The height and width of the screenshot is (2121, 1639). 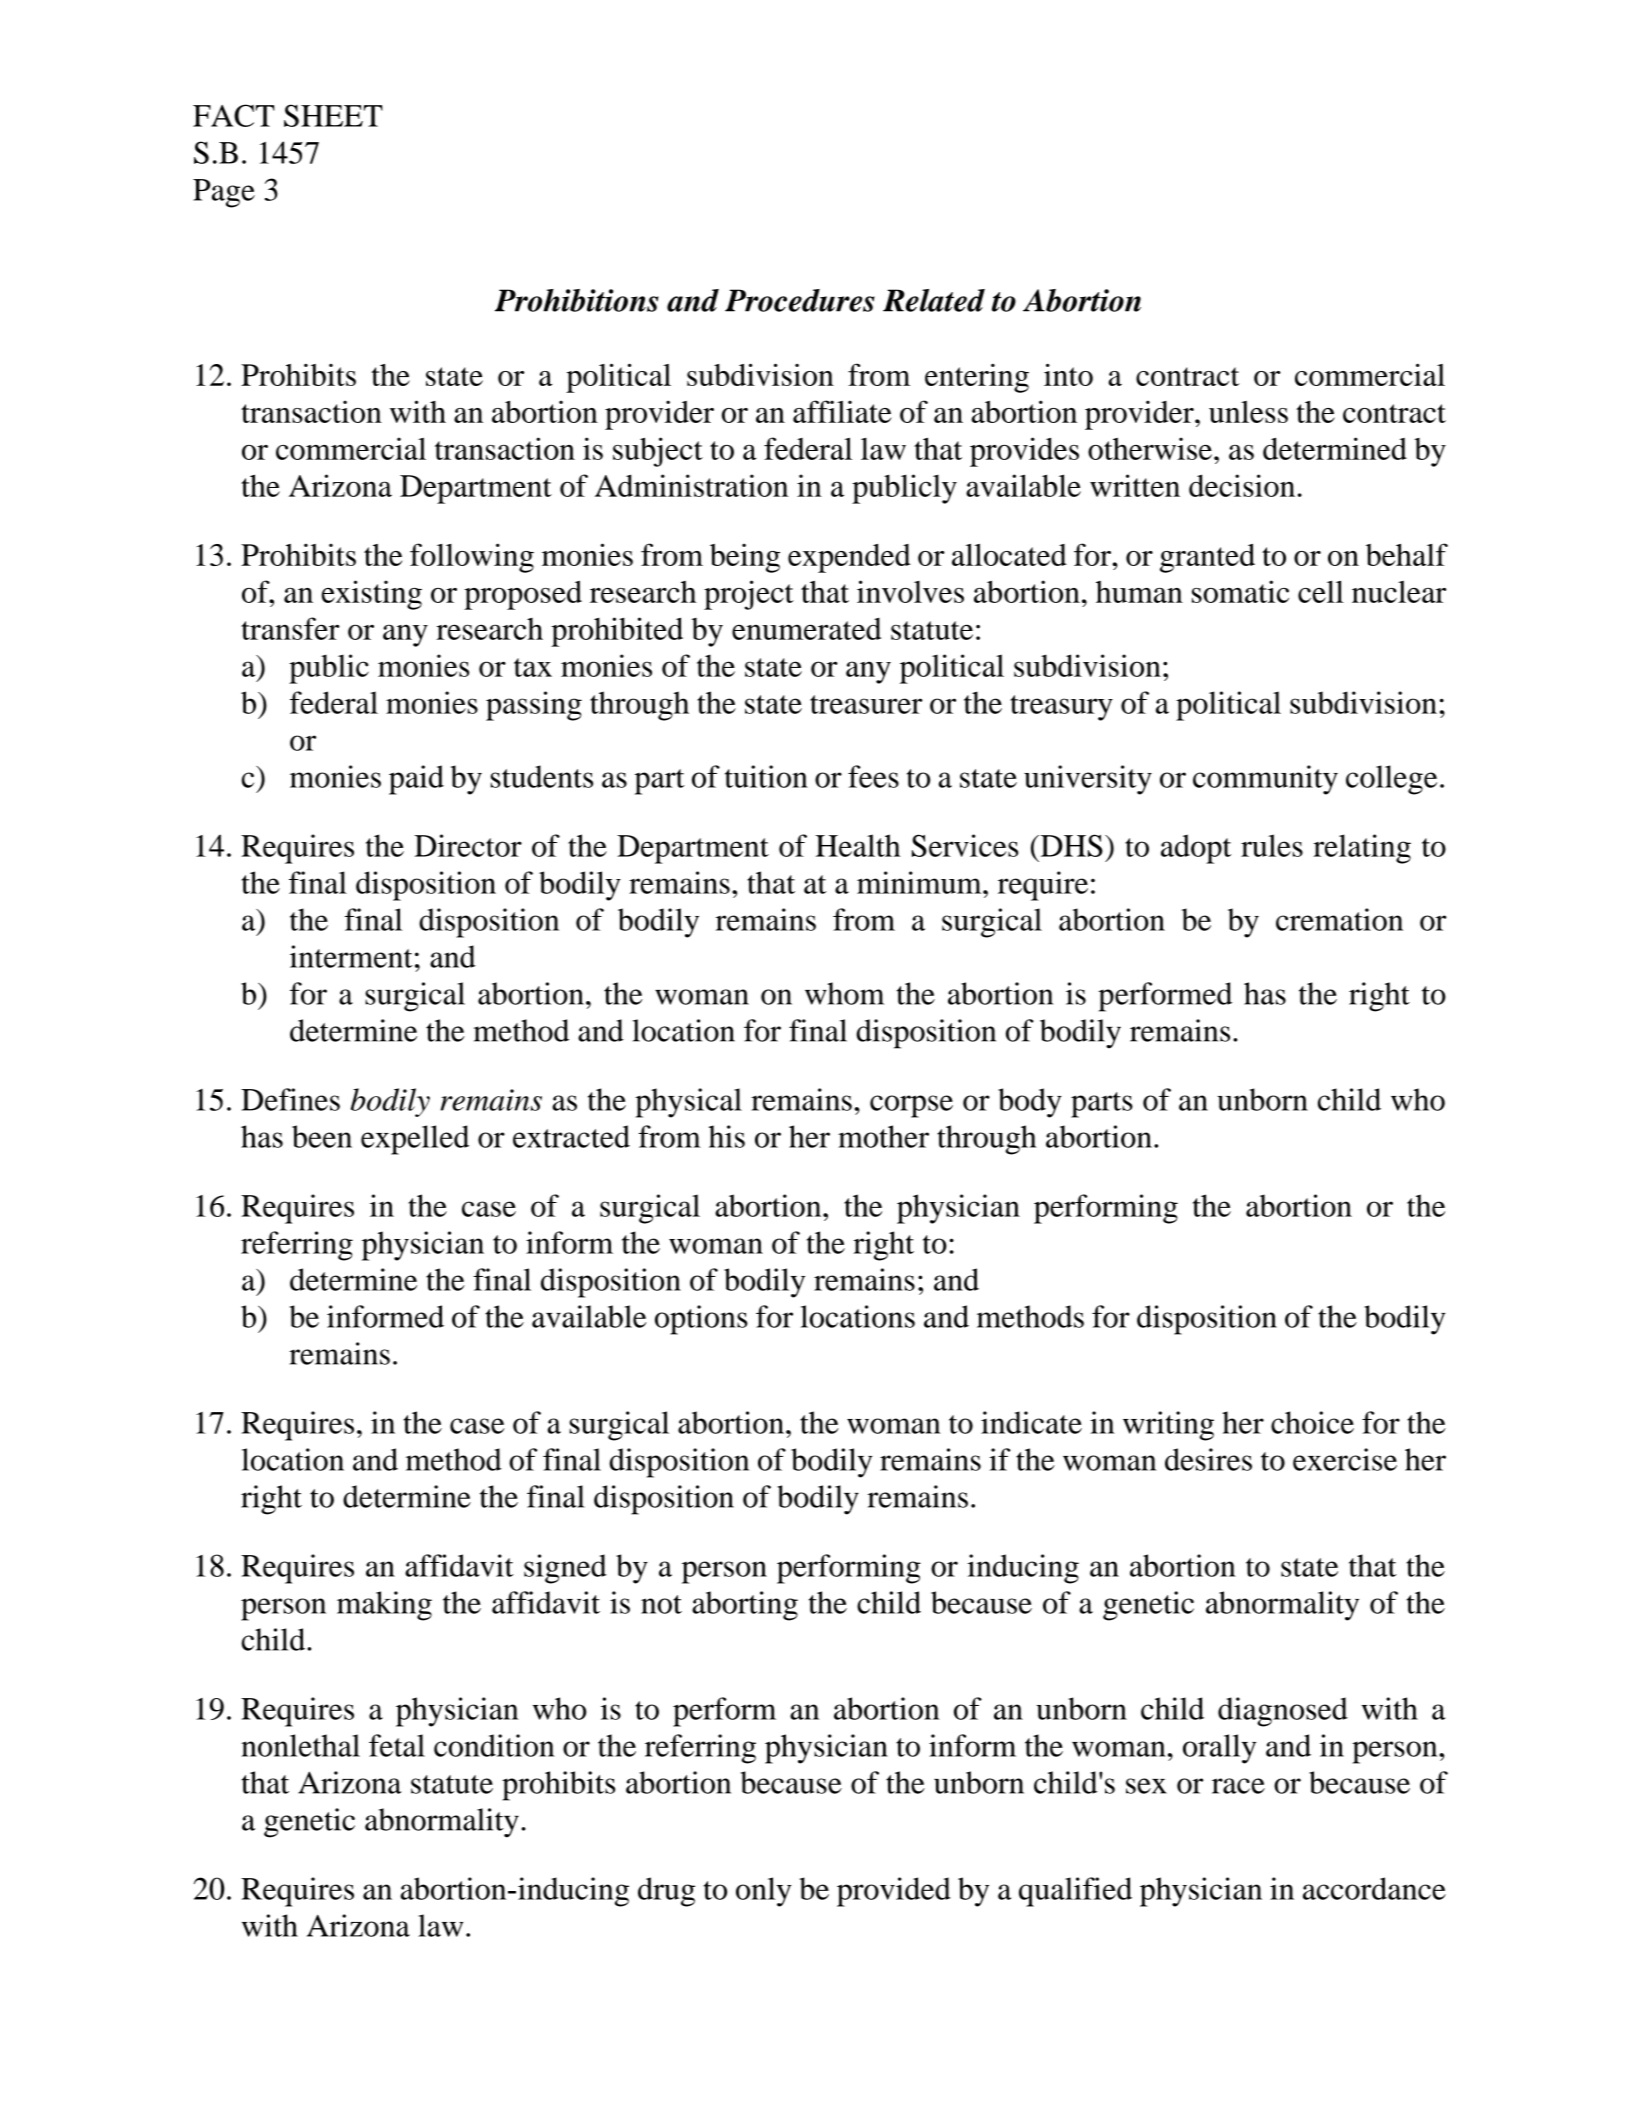 What do you see at coordinates (844, 993) in the screenshot?
I see `whom` at bounding box center [844, 993].
